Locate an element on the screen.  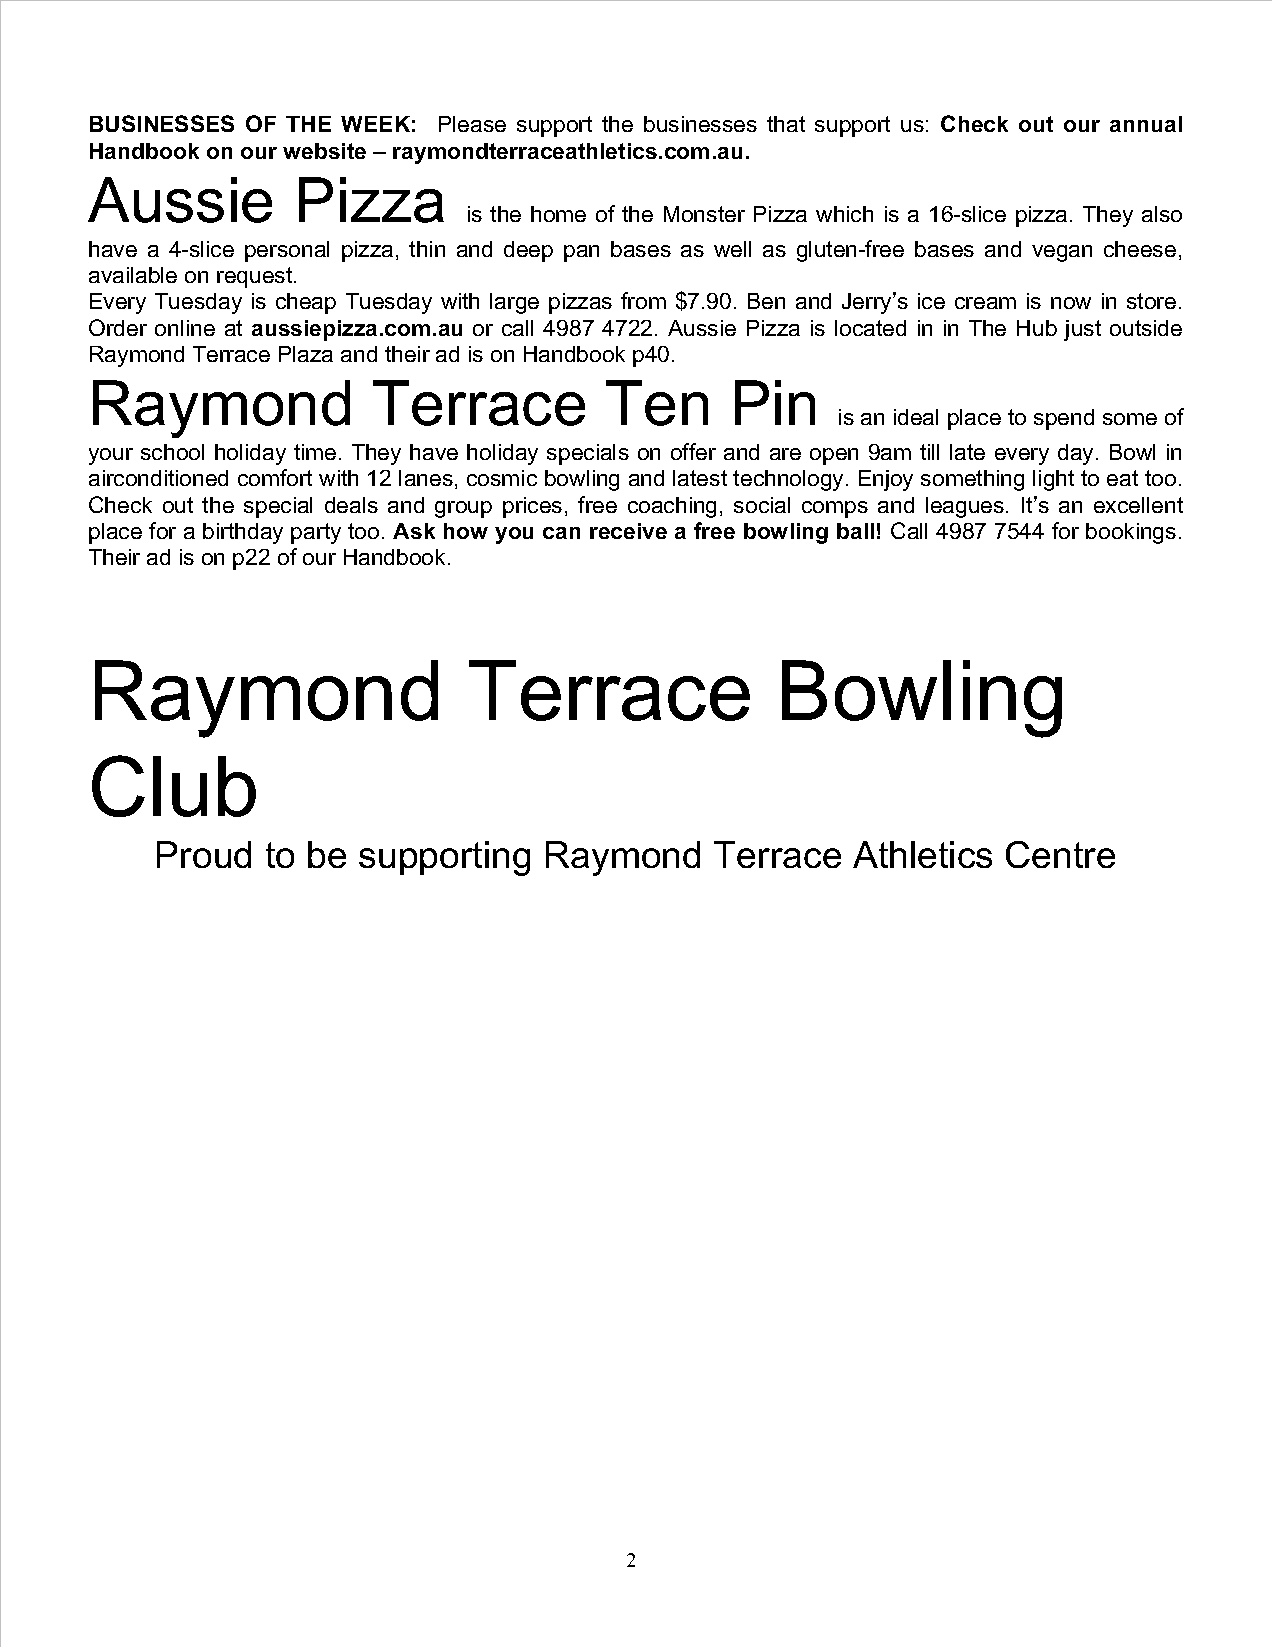
spend is located at coordinates (1064, 419).
